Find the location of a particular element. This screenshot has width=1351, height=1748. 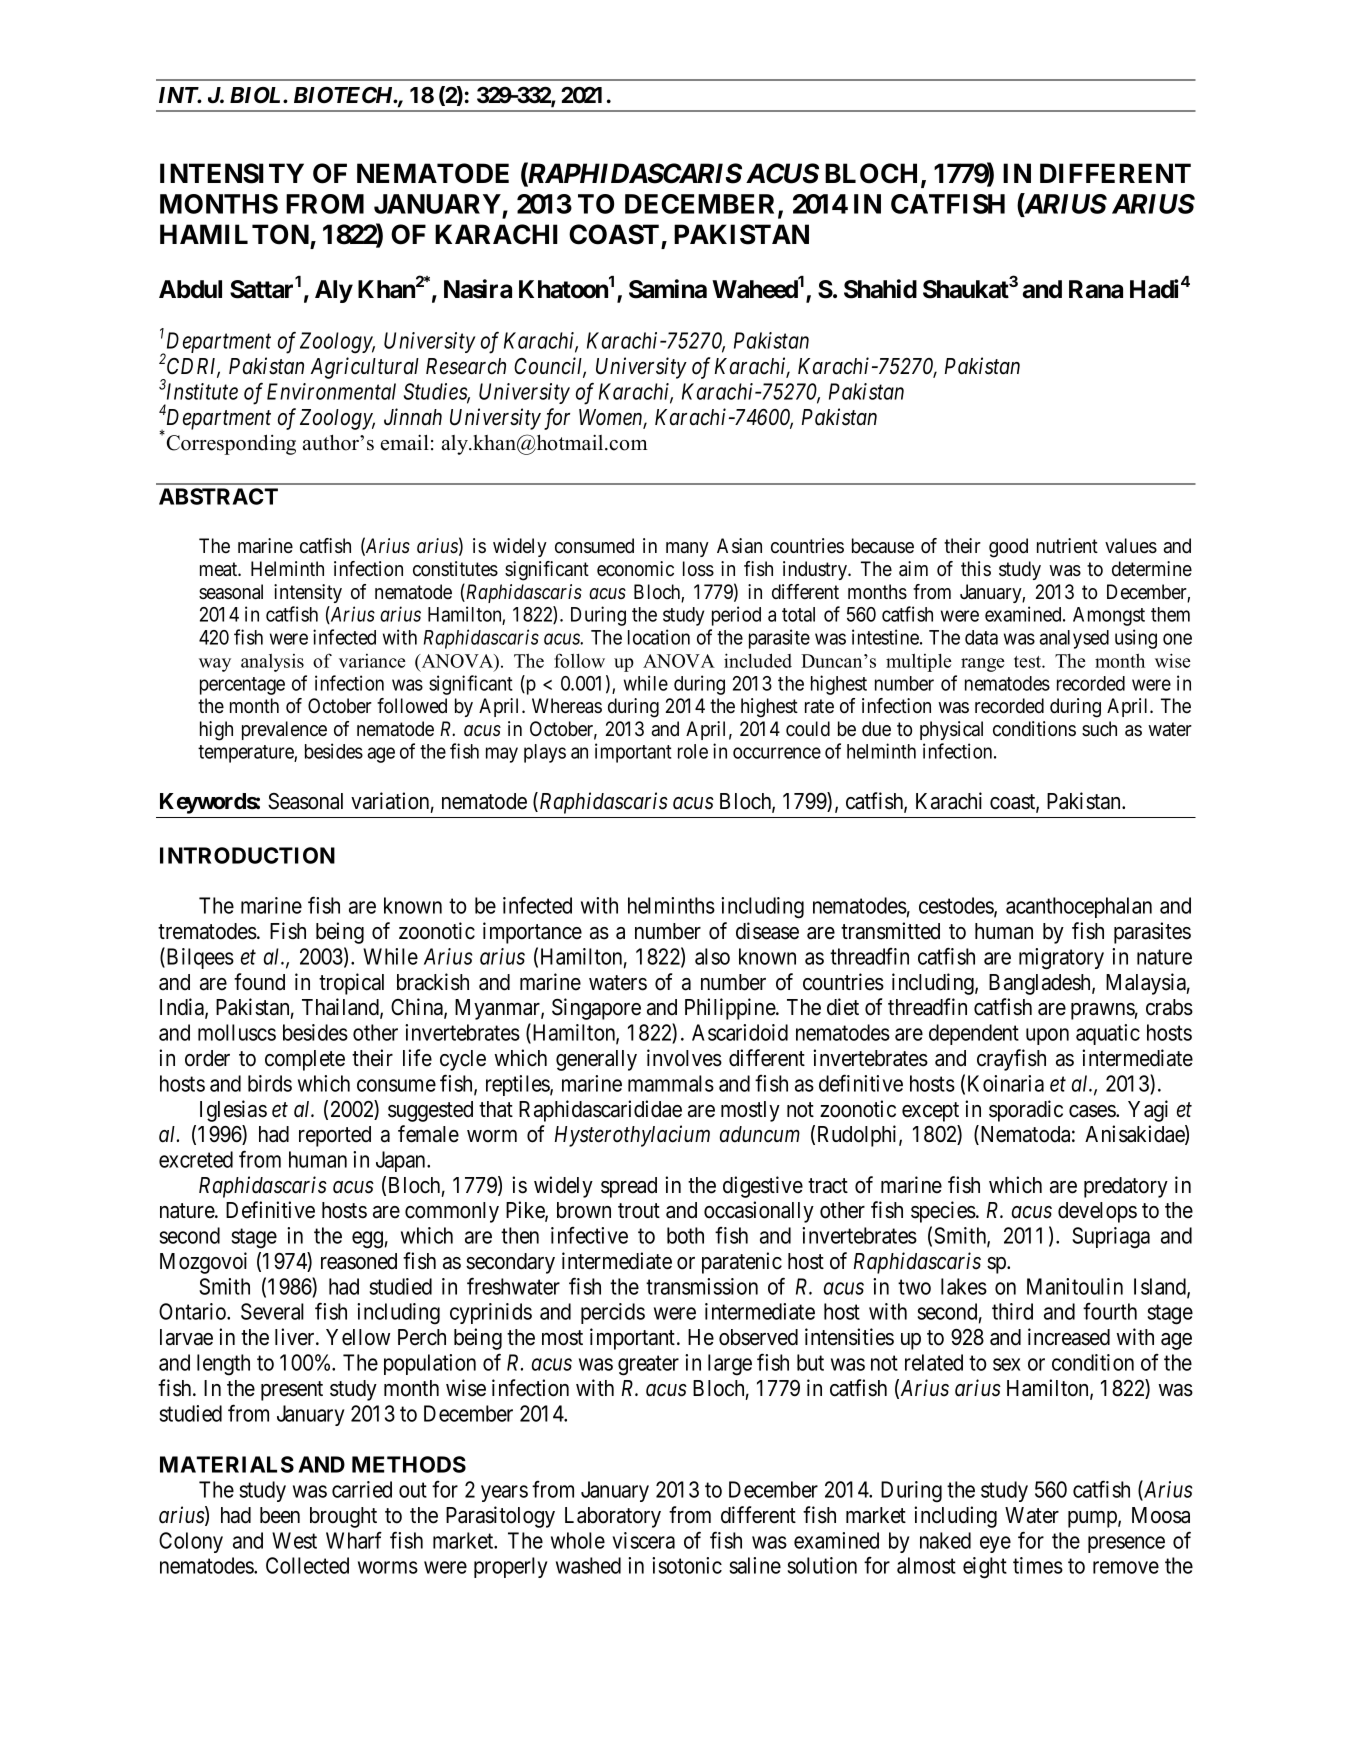

upon is located at coordinates (1047, 1036).
